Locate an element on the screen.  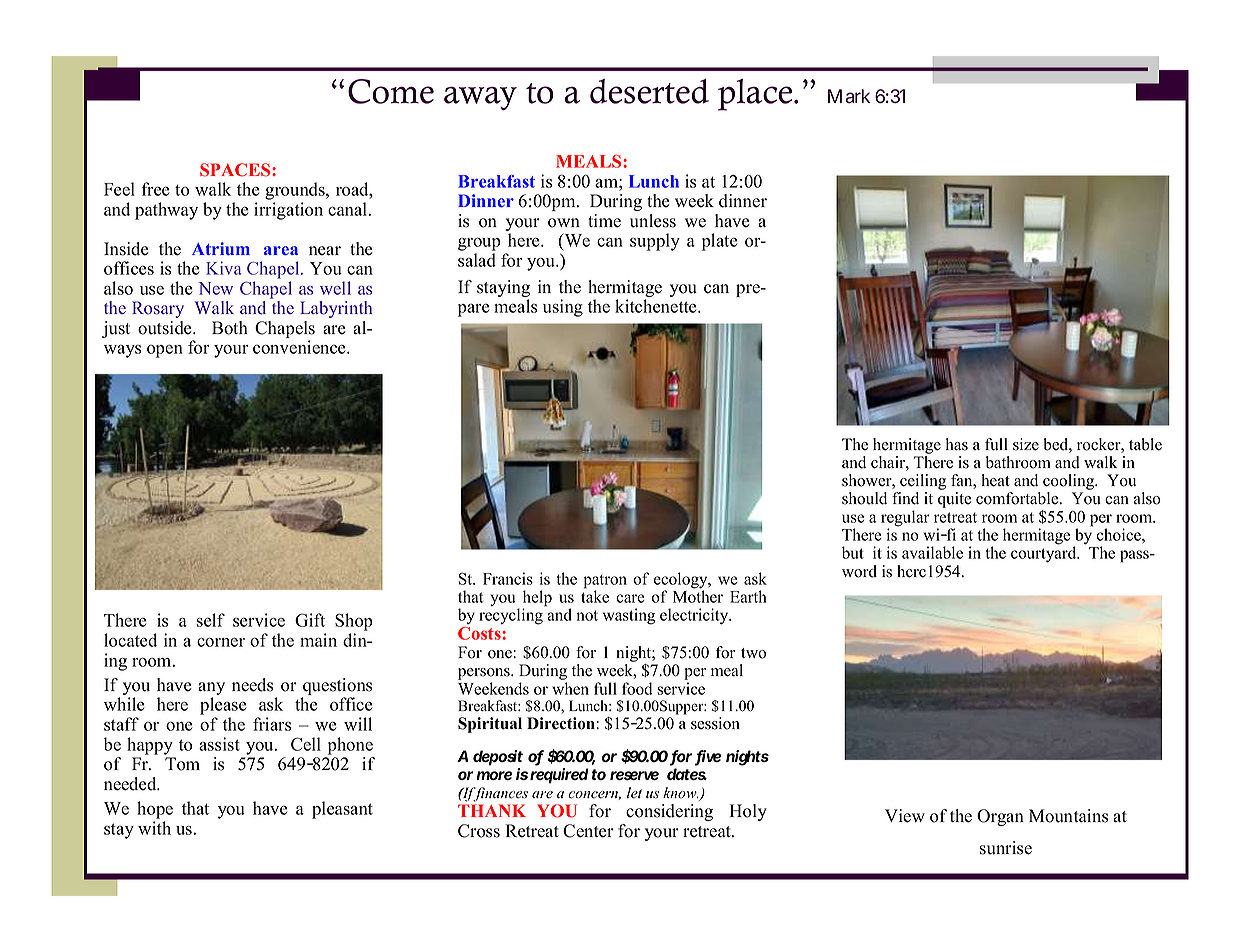
deserted is located at coordinates (649, 91).
